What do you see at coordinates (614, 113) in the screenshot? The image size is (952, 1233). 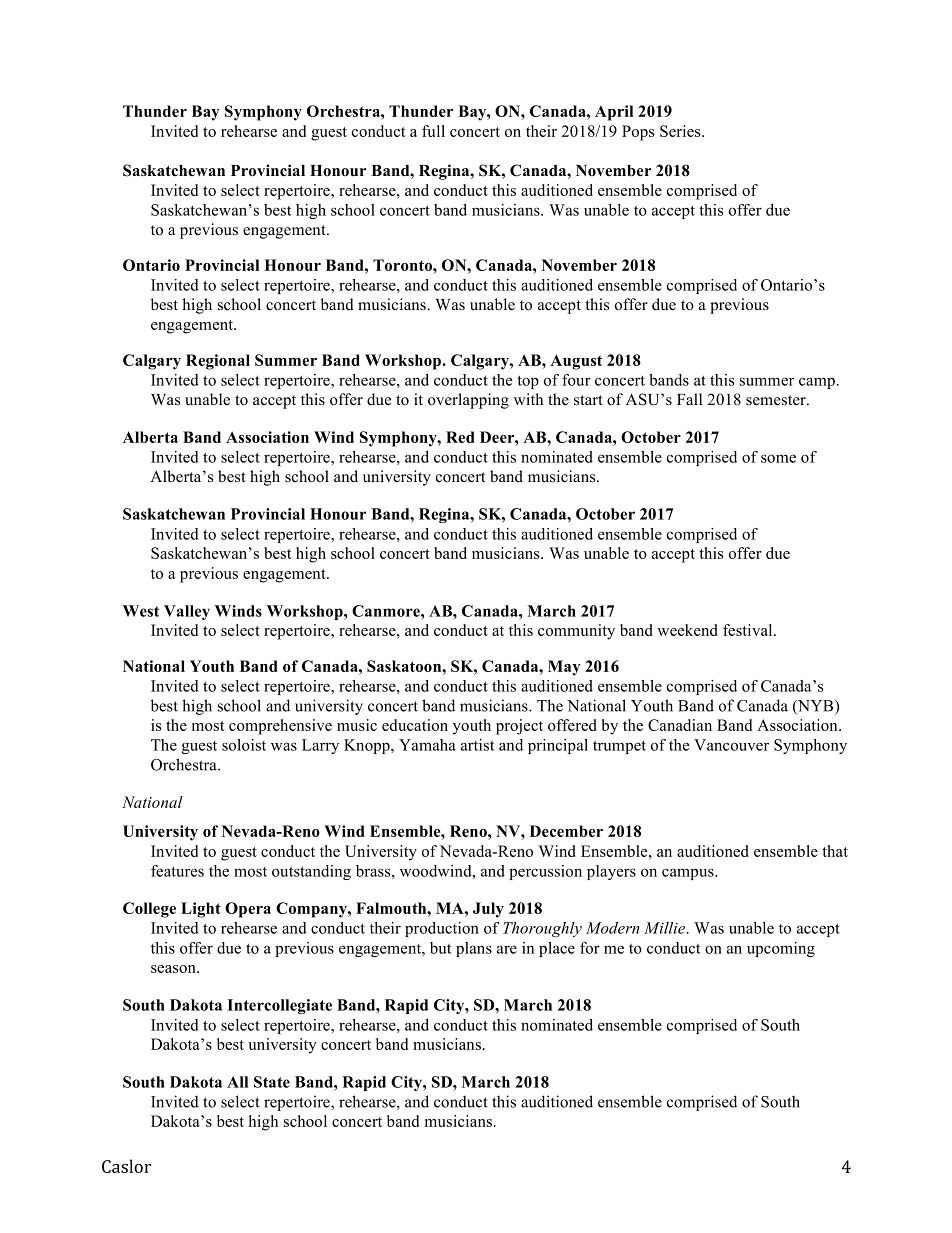 I see `April` at bounding box center [614, 113].
